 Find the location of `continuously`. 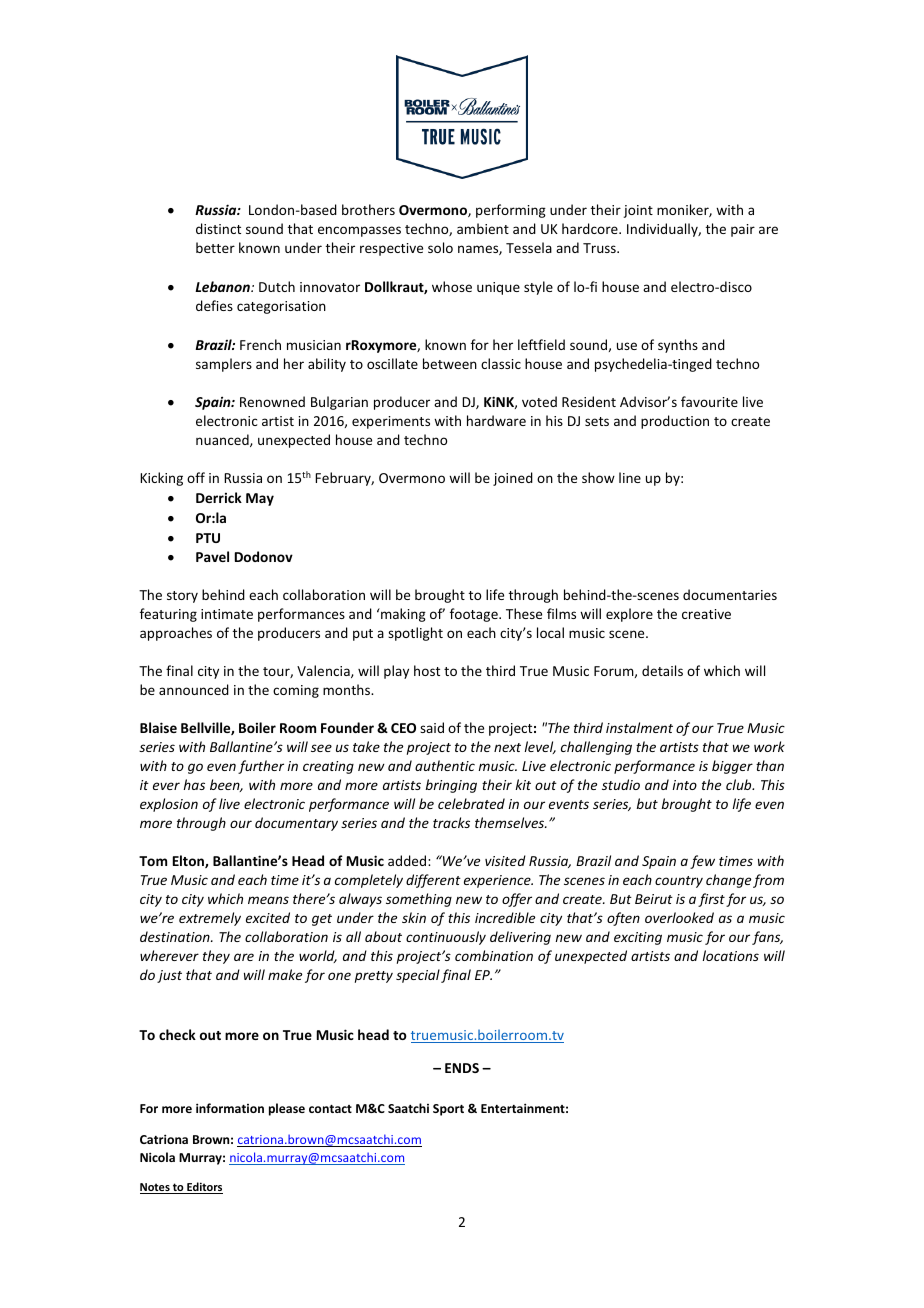

continuously is located at coordinates (446, 938).
